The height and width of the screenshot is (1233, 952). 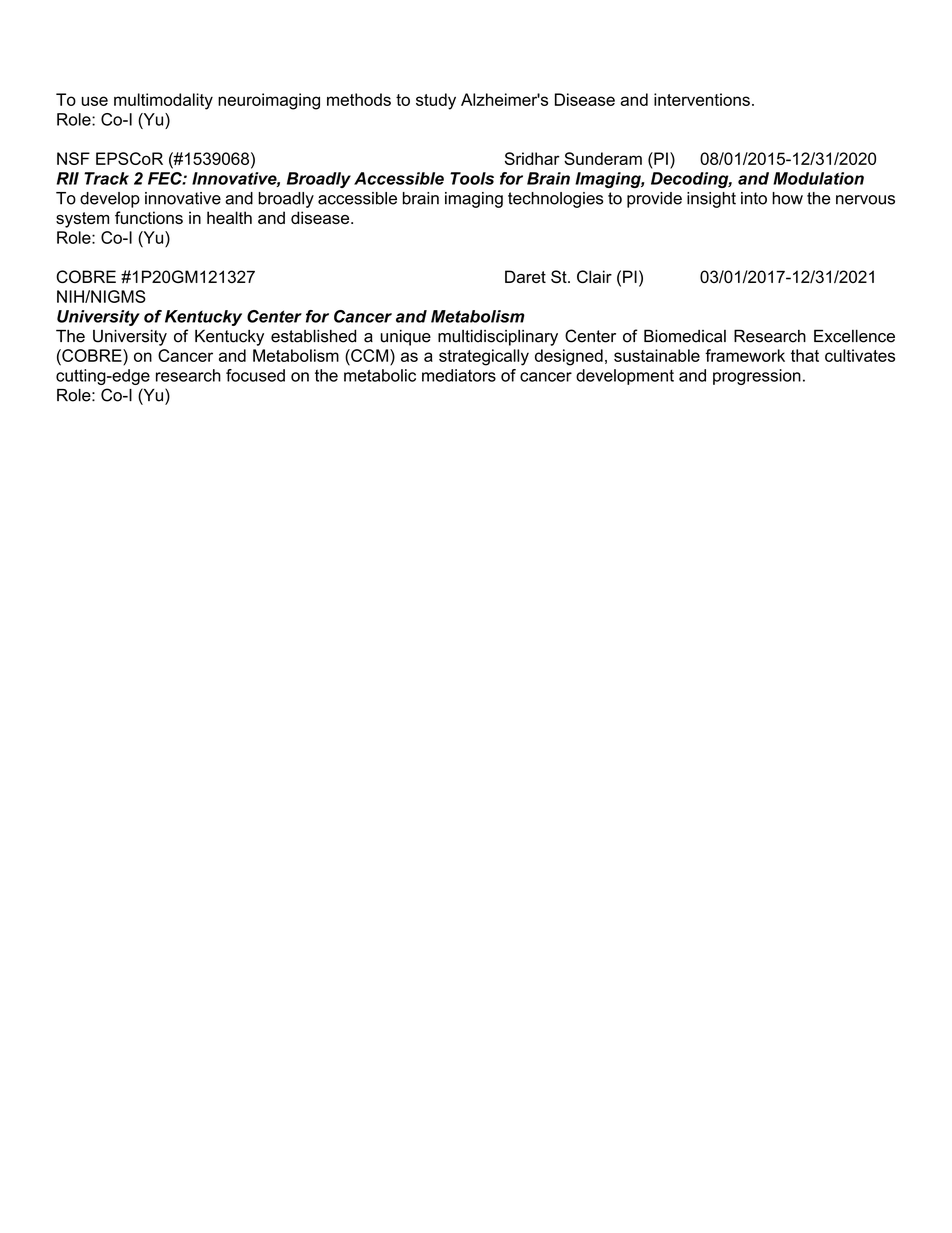 What do you see at coordinates (436, 101) in the screenshot?
I see `study` at bounding box center [436, 101].
